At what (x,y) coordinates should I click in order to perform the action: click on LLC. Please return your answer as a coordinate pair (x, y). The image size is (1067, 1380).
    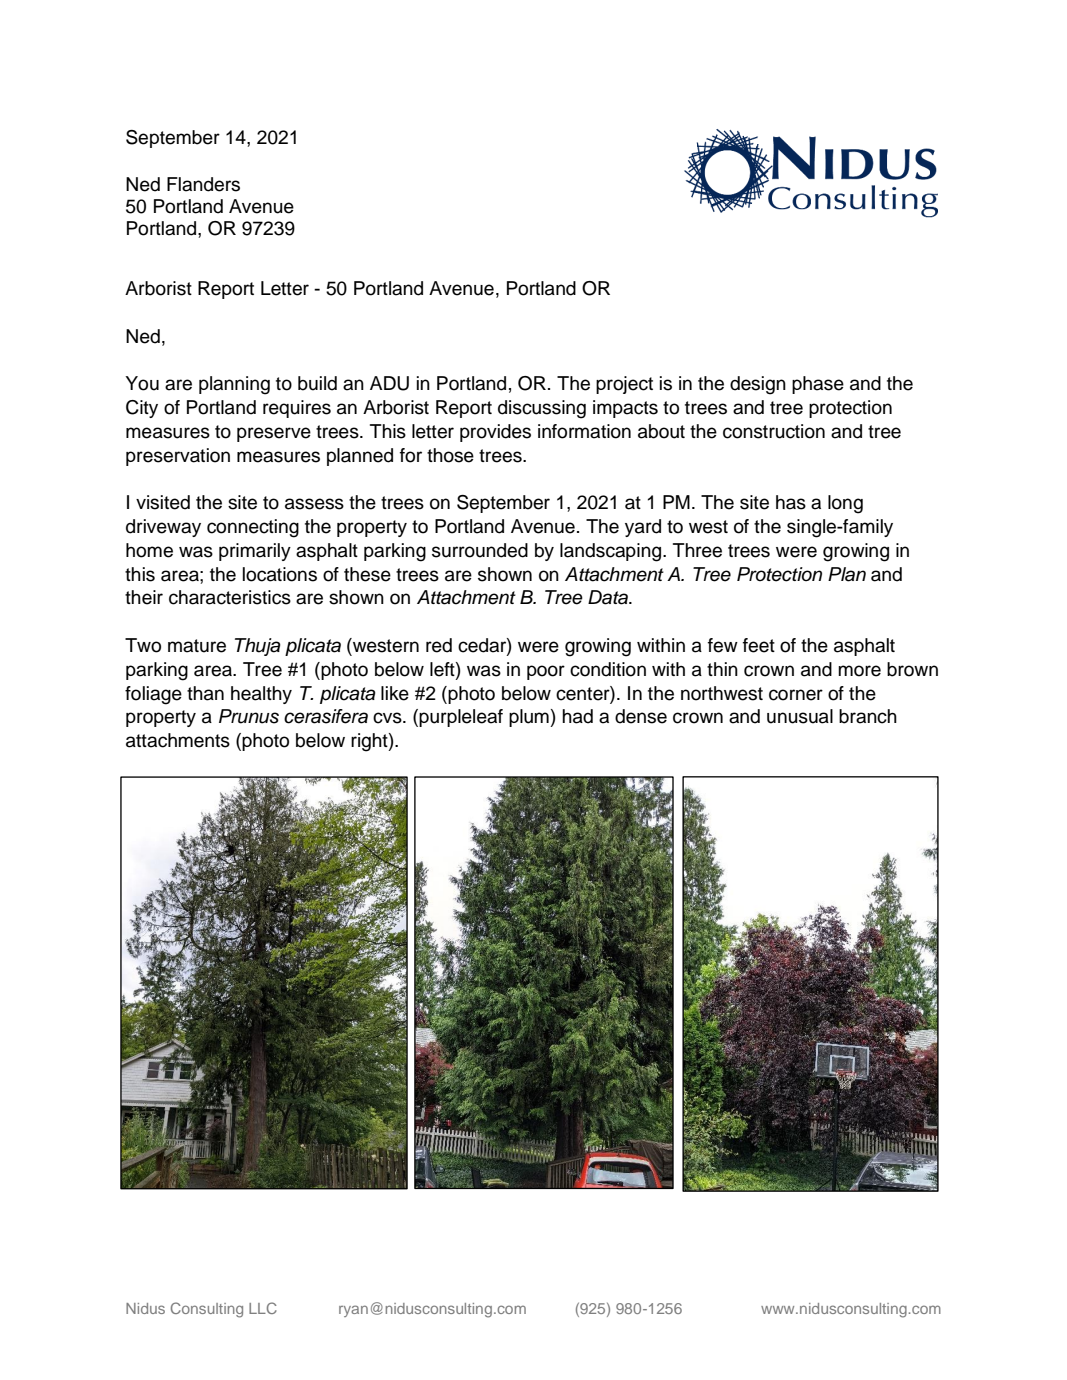
    Looking at the image, I should click on (263, 1308).
